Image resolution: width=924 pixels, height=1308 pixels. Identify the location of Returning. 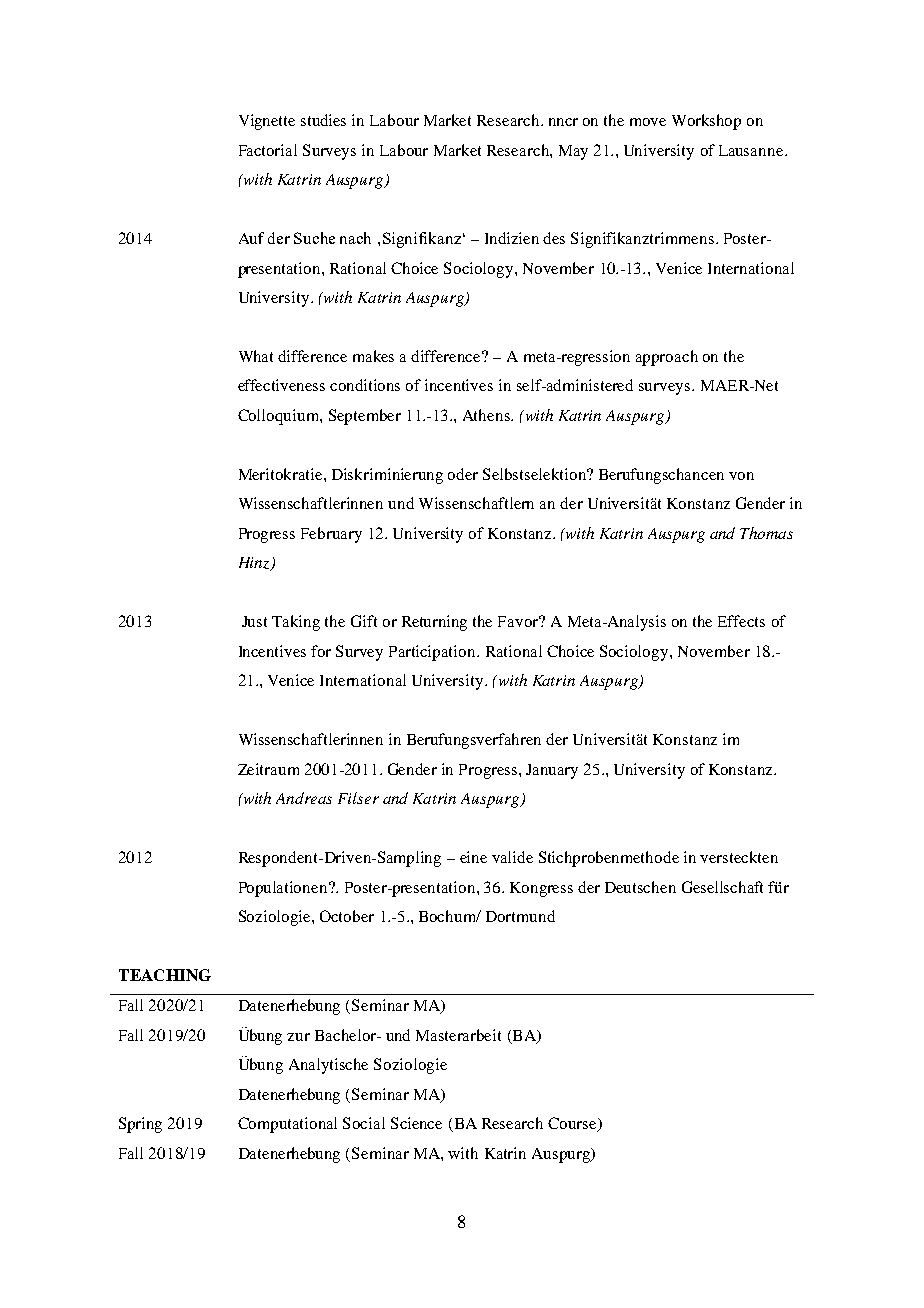
(434, 623).
